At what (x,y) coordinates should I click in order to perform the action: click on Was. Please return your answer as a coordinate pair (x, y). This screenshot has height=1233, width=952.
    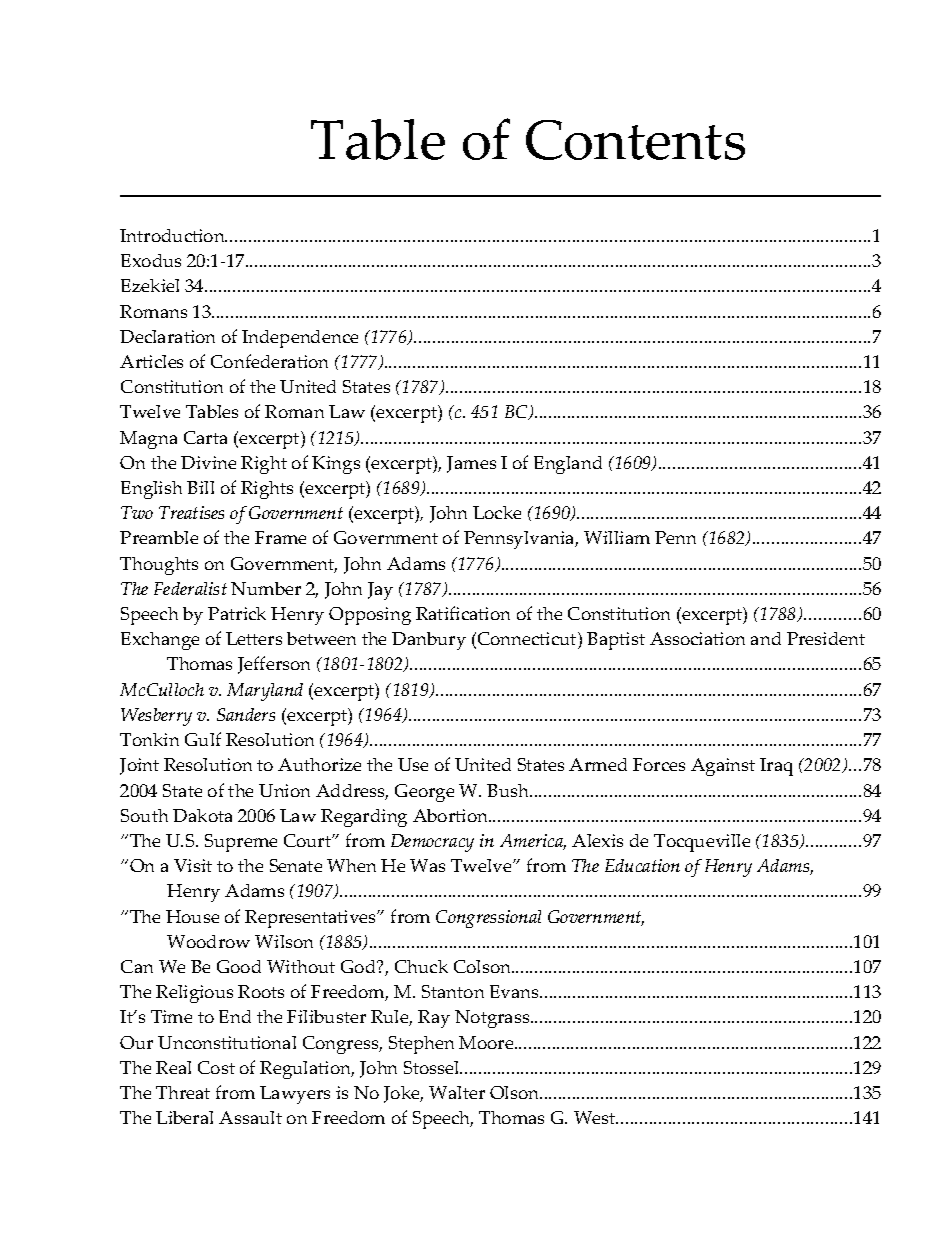
    Looking at the image, I should click on (427, 865).
